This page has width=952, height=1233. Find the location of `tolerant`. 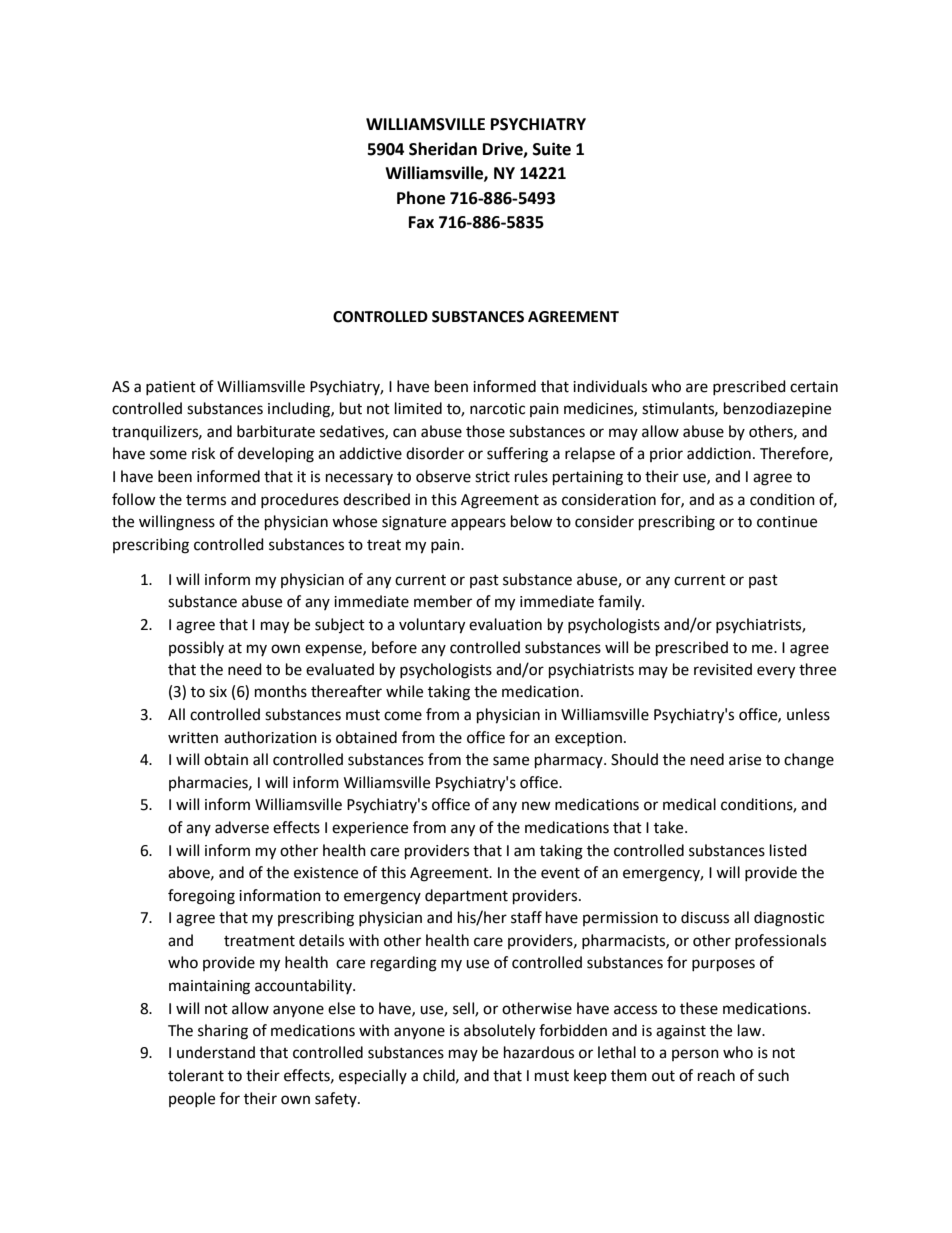

tolerant is located at coordinates (196, 1075).
